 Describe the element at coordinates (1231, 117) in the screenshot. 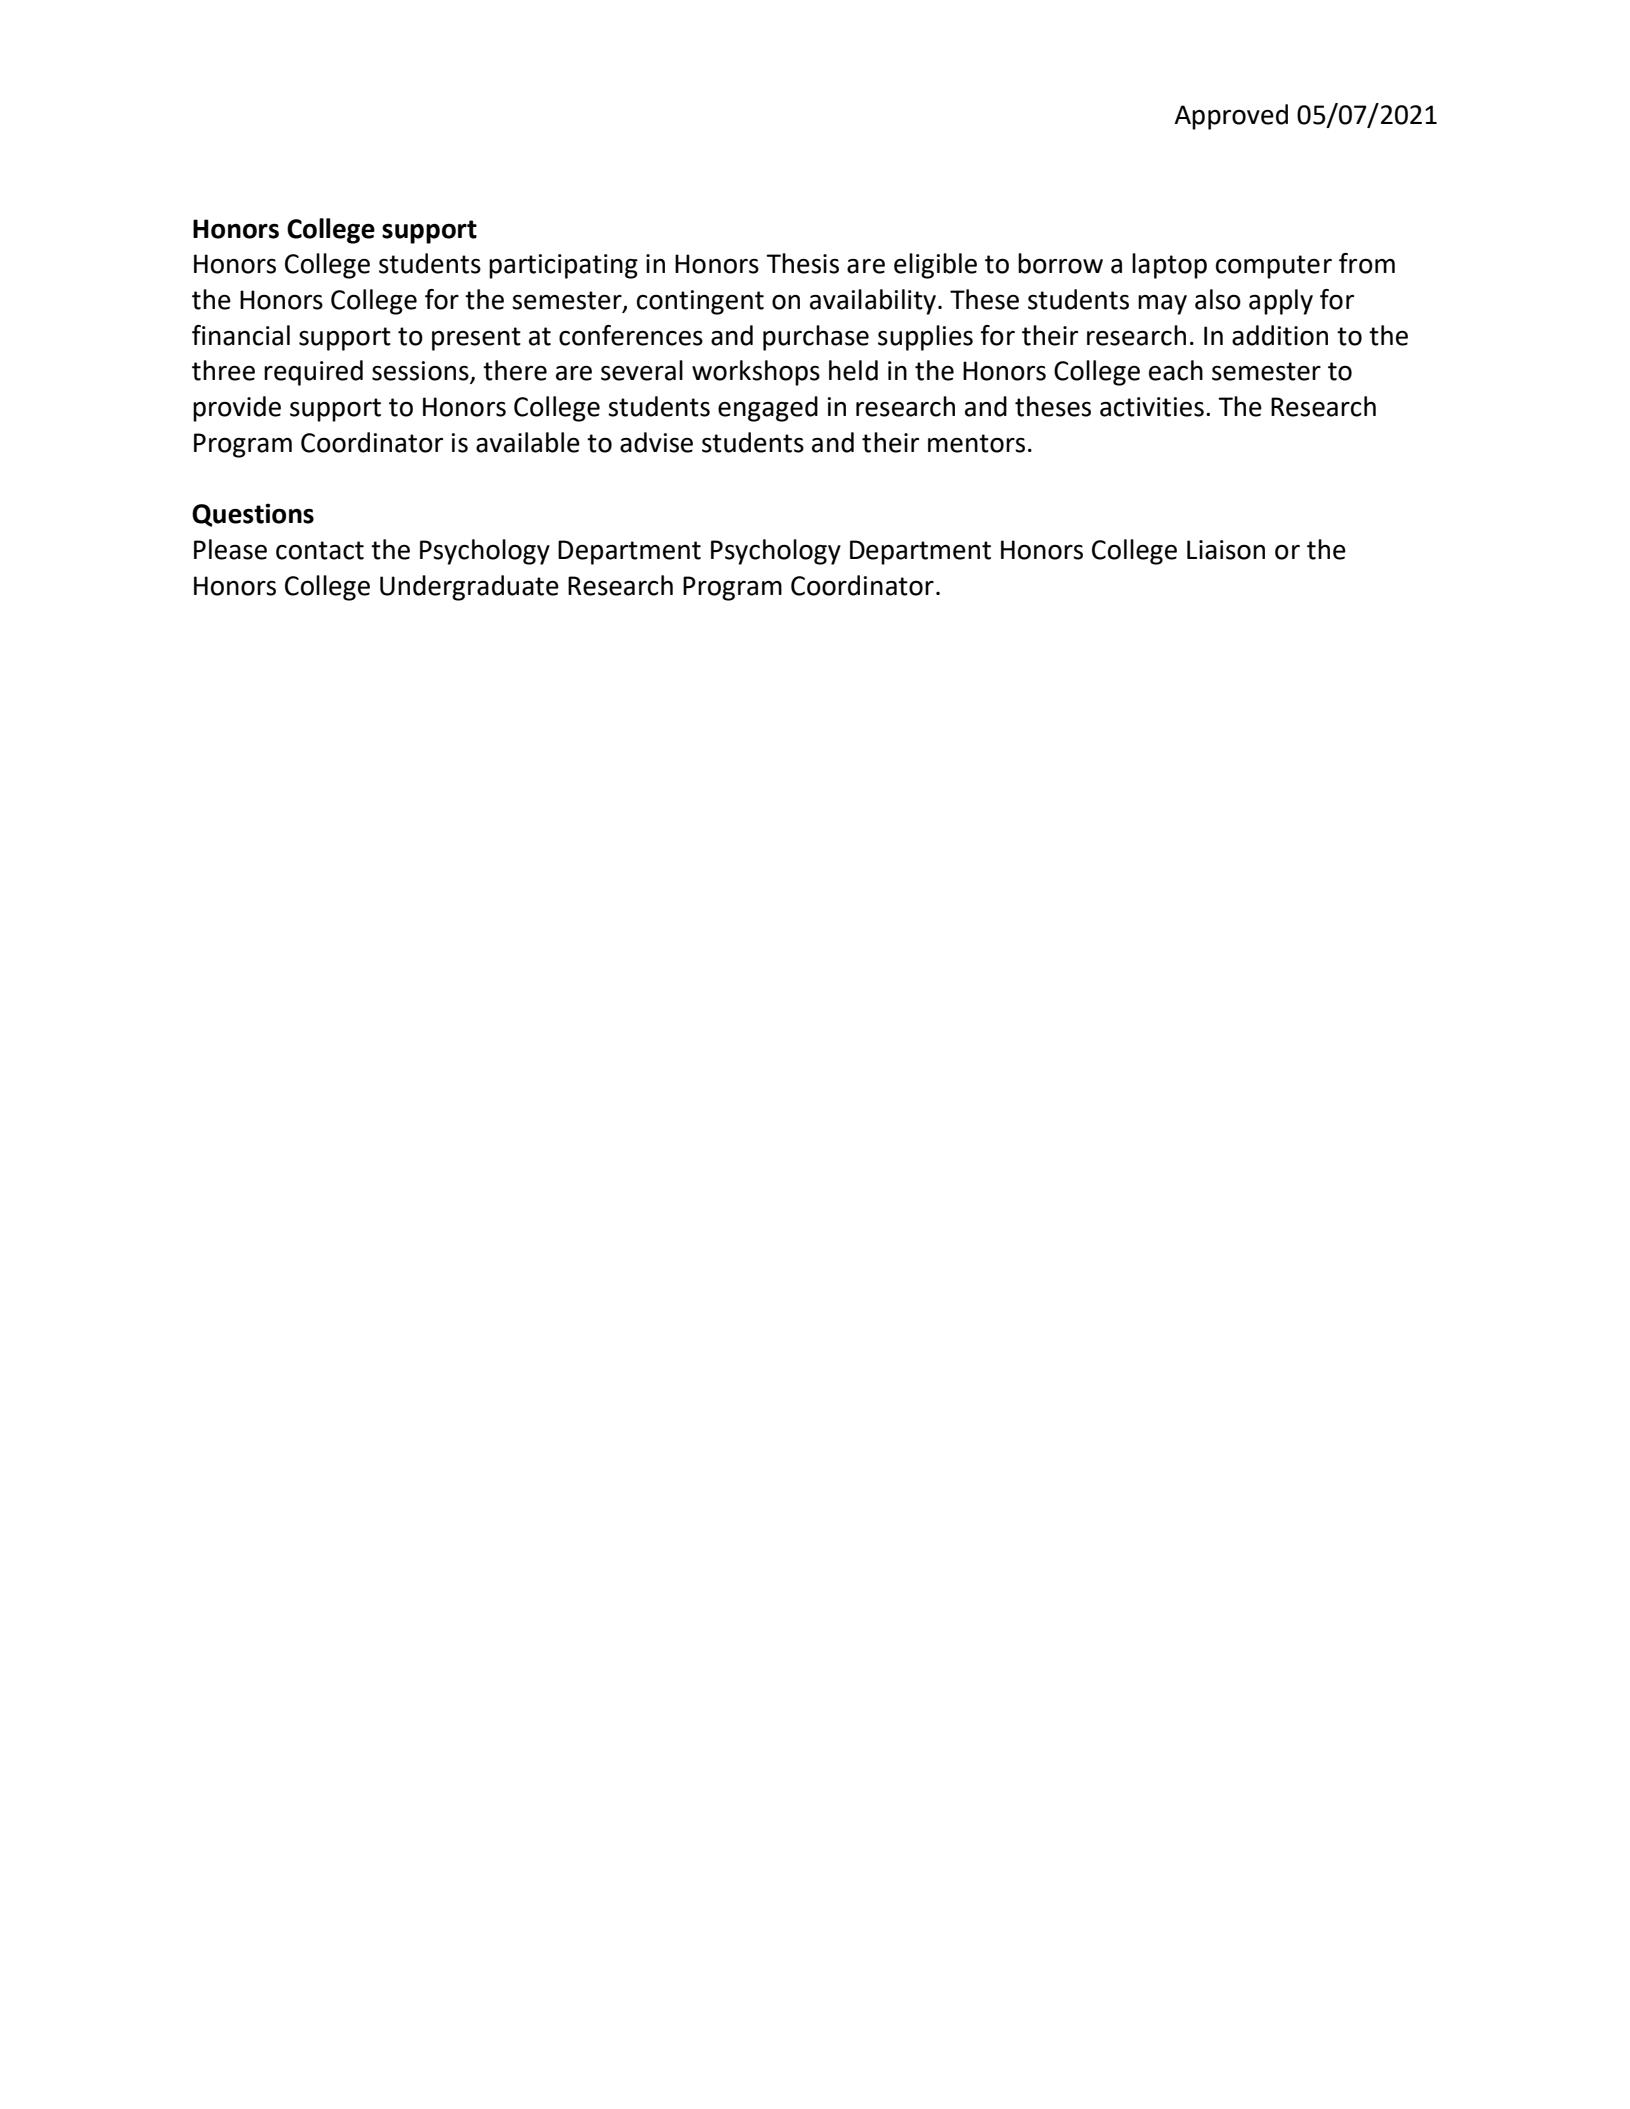

I see `Approved` at that location.
